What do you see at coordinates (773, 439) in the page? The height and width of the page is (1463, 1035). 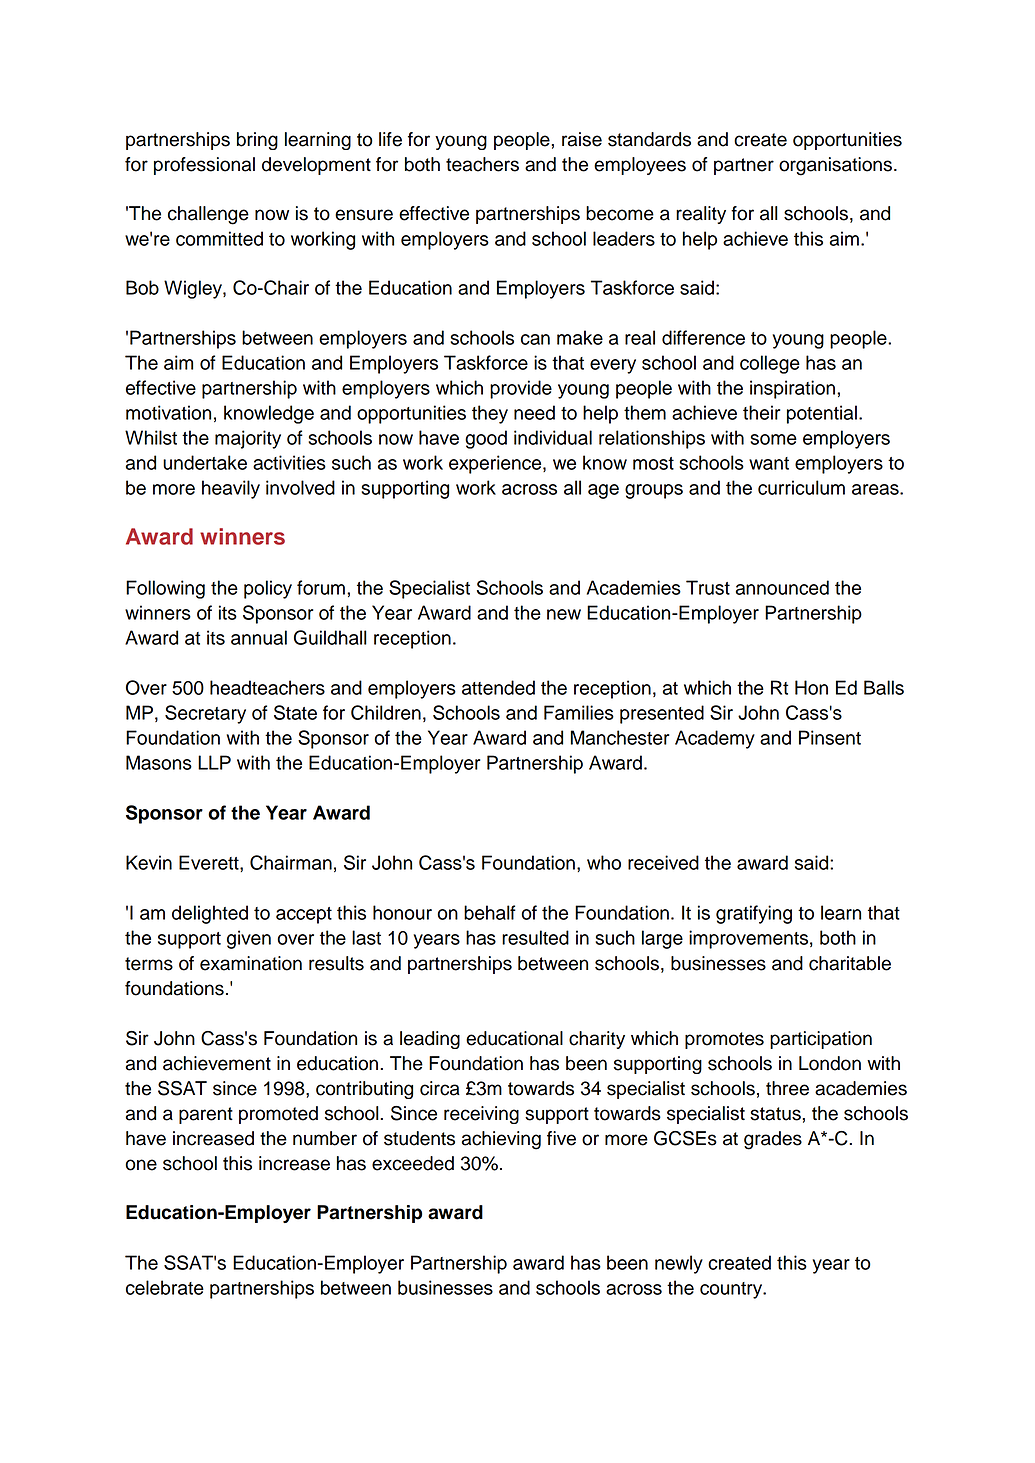 I see `some` at bounding box center [773, 439].
